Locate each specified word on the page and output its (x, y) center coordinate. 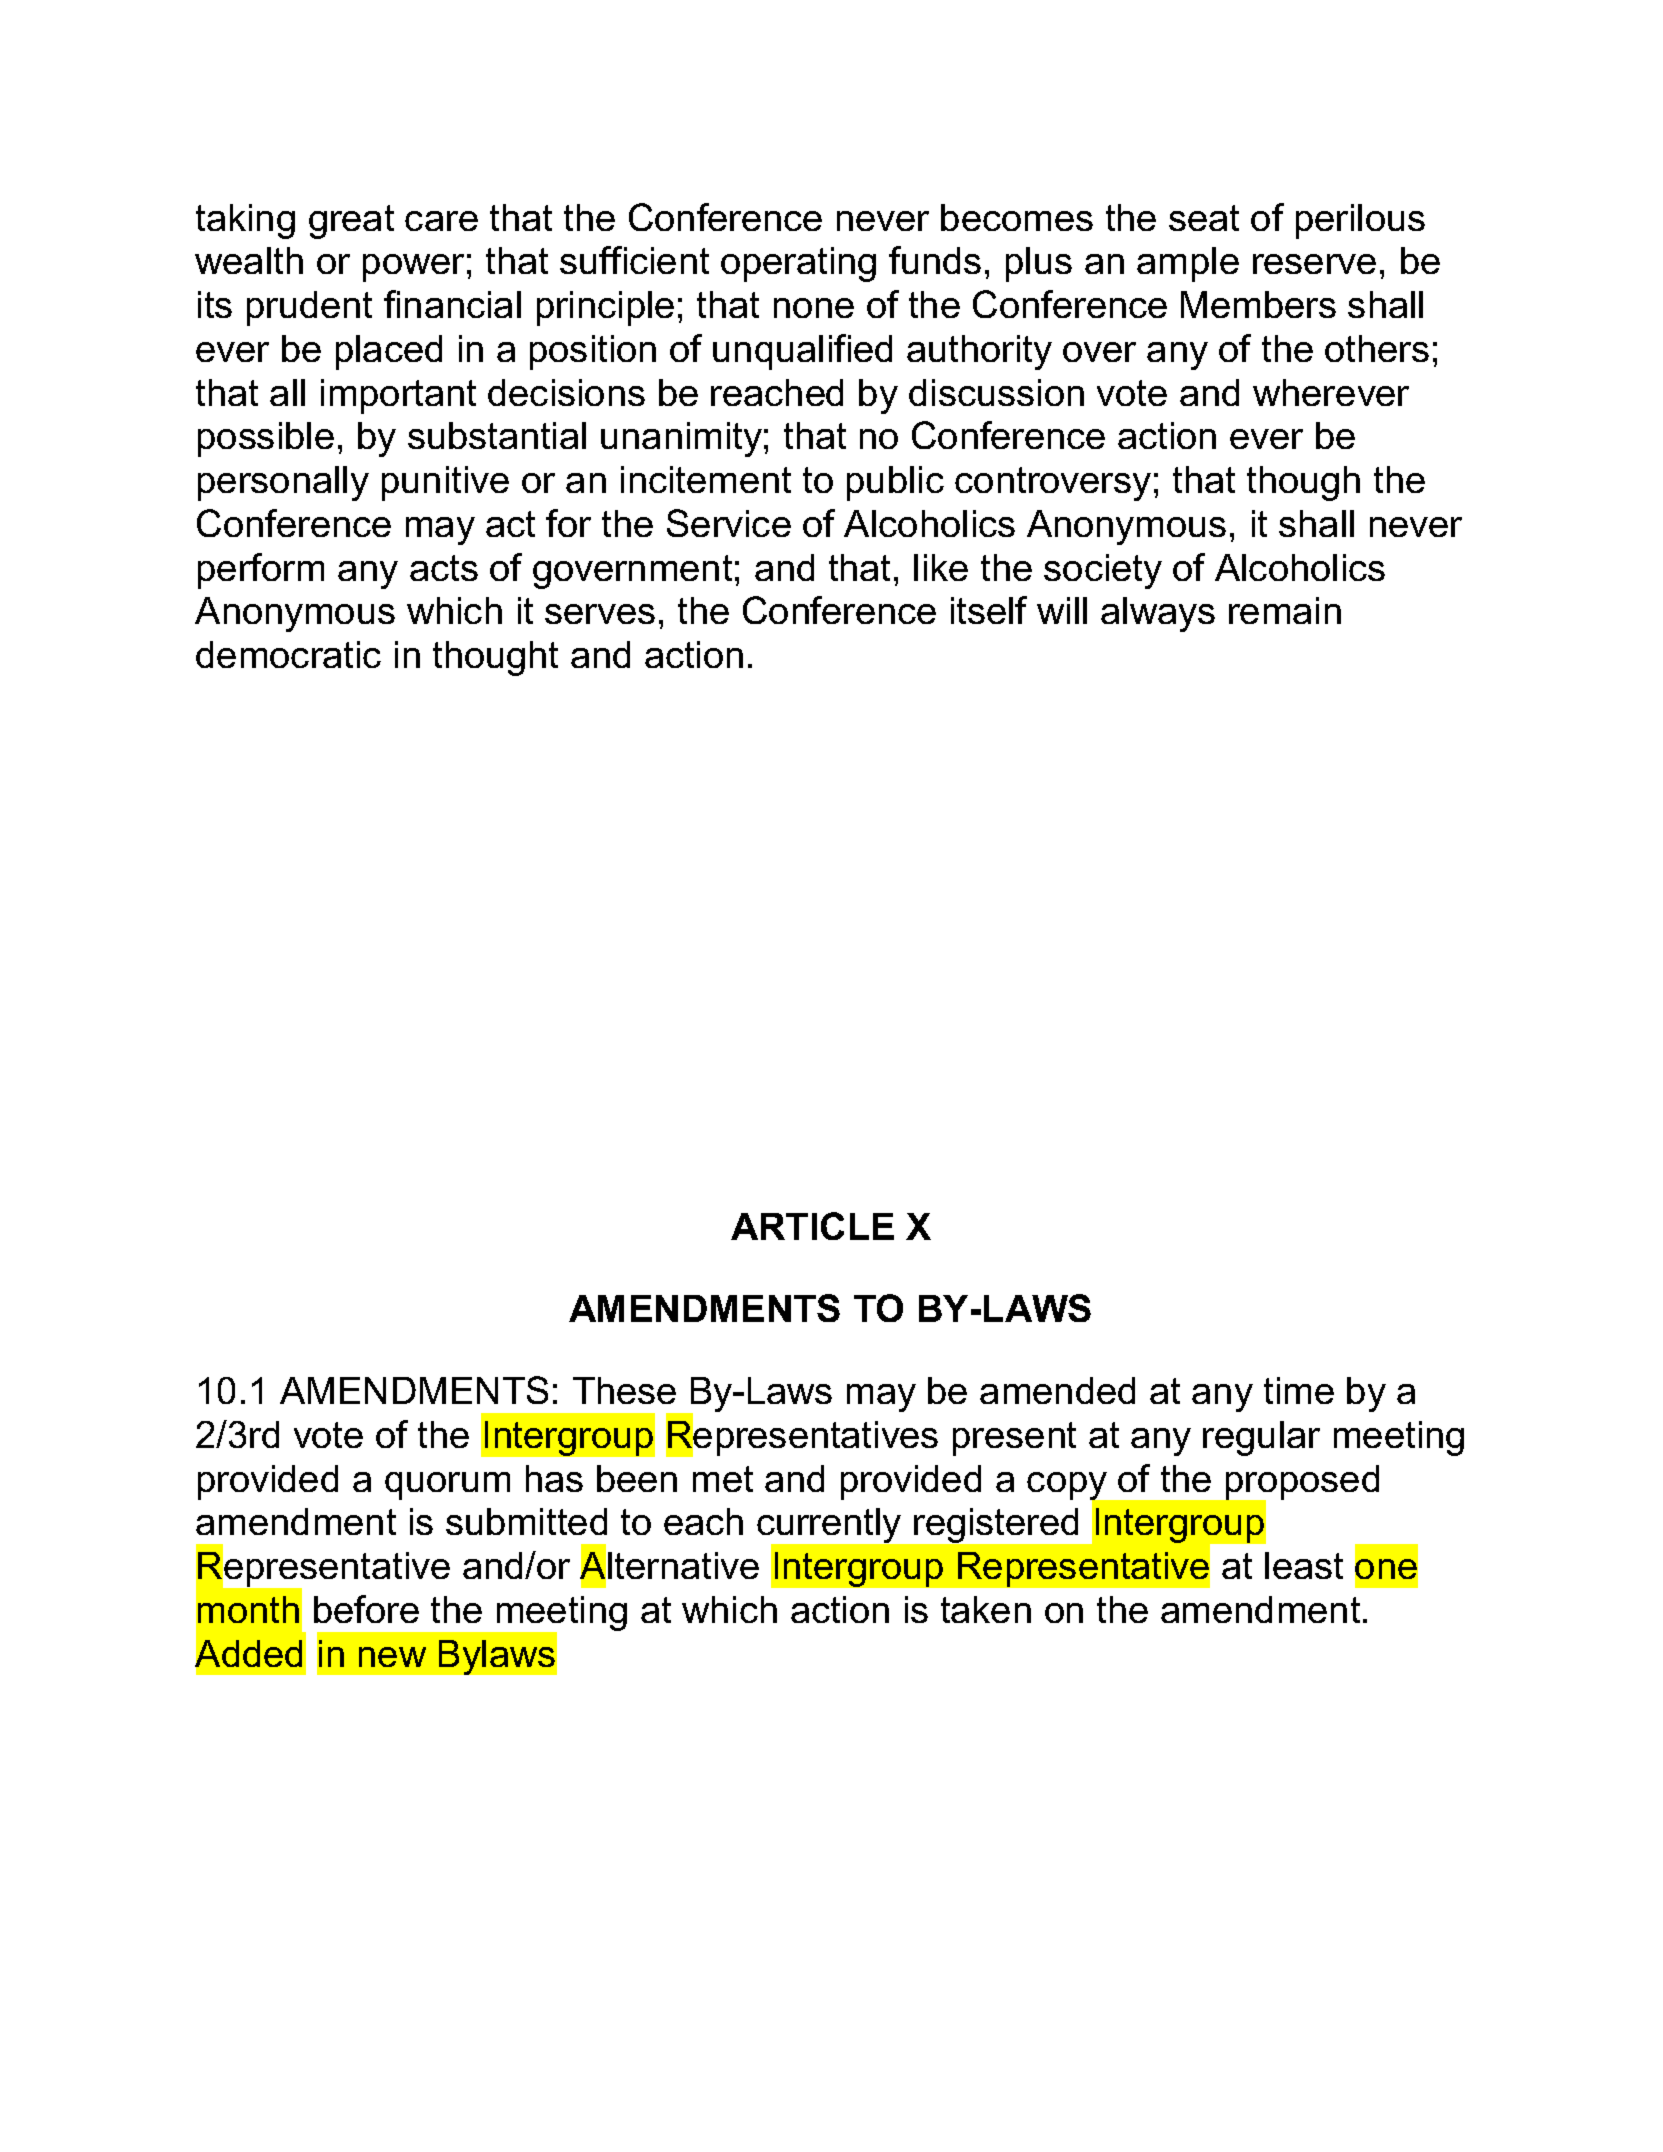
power (413, 268)
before (366, 1609)
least (1304, 1565)
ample (1188, 264)
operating (798, 264)
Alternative (669, 1566)
